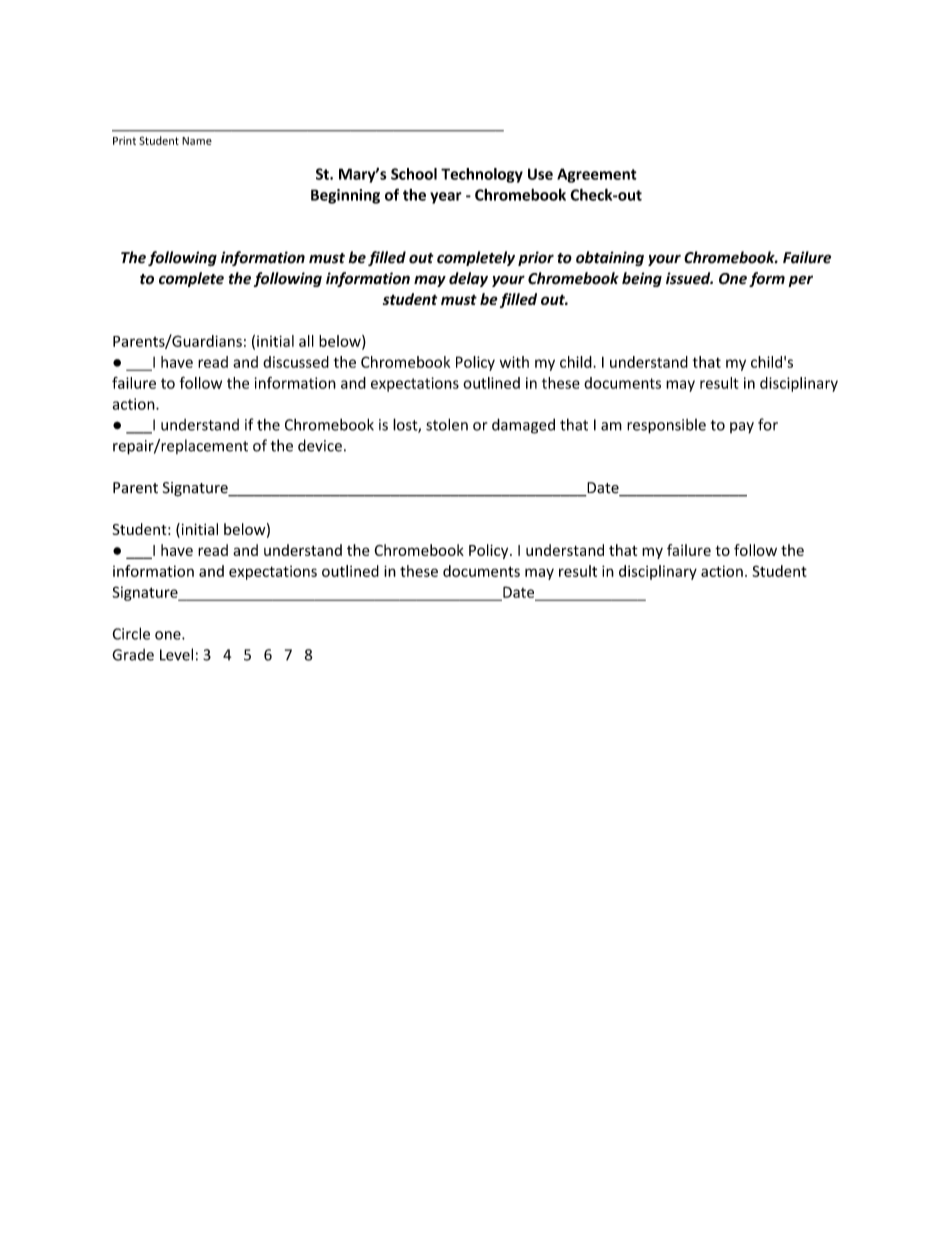 This screenshot has height=1233, width=952. I want to click on Level, so click(176, 654).
